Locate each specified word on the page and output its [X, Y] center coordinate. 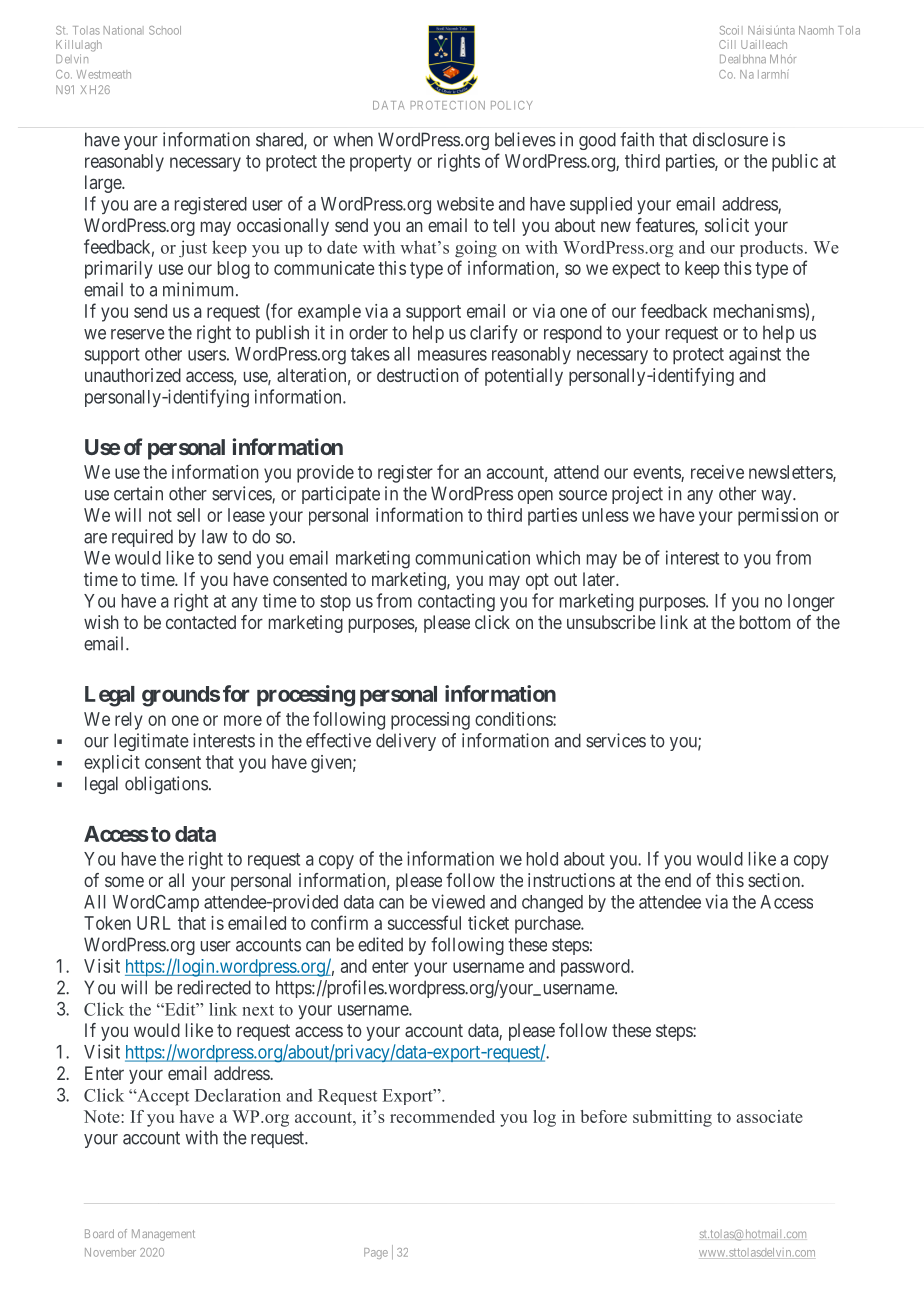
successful [424, 922]
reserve [138, 334]
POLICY [511, 105]
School [165, 30]
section [775, 880]
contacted [201, 622]
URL [154, 923]
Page [376, 1253]
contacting [456, 602]
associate [769, 1116]
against [755, 356]
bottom [765, 622]
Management [163, 1235]
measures [452, 355]
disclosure [730, 139]
